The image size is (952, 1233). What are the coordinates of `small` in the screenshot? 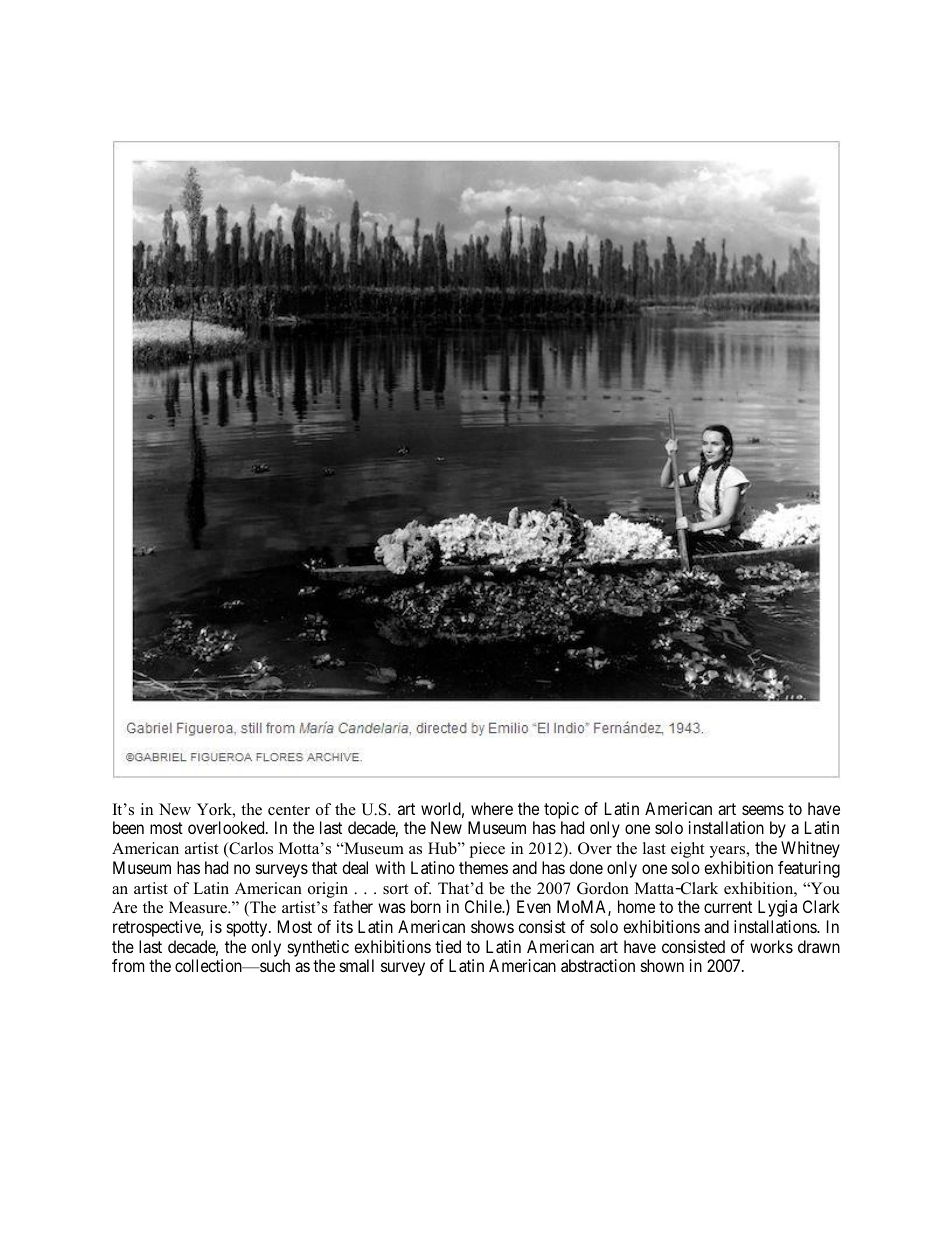 It's located at (357, 965).
